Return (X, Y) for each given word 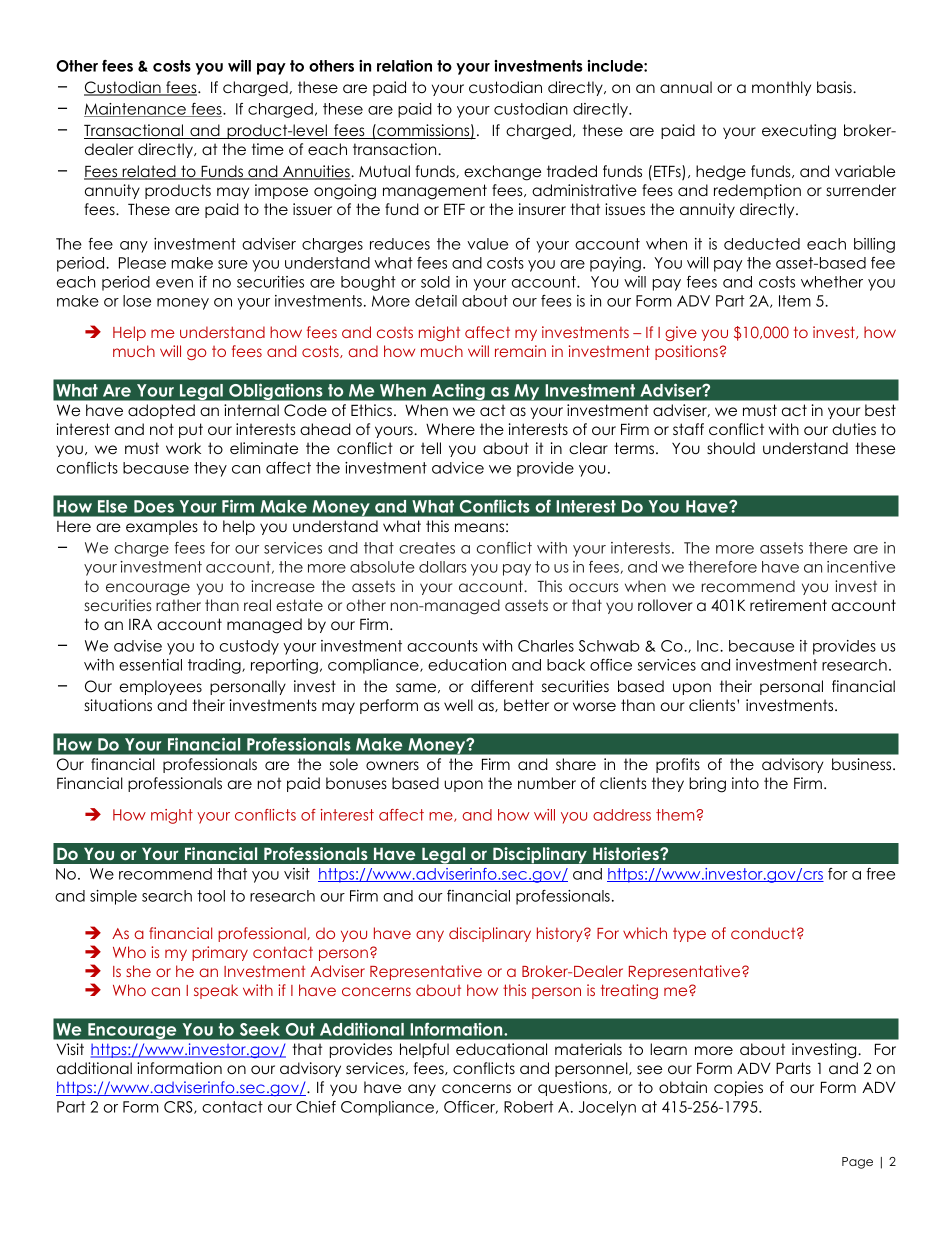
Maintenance (136, 110)
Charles (546, 646)
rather (178, 605)
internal (251, 410)
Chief (316, 1107)
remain (520, 351)
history (561, 934)
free (880, 874)
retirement (788, 605)
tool (211, 896)
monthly (781, 88)
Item (795, 301)
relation (404, 66)
